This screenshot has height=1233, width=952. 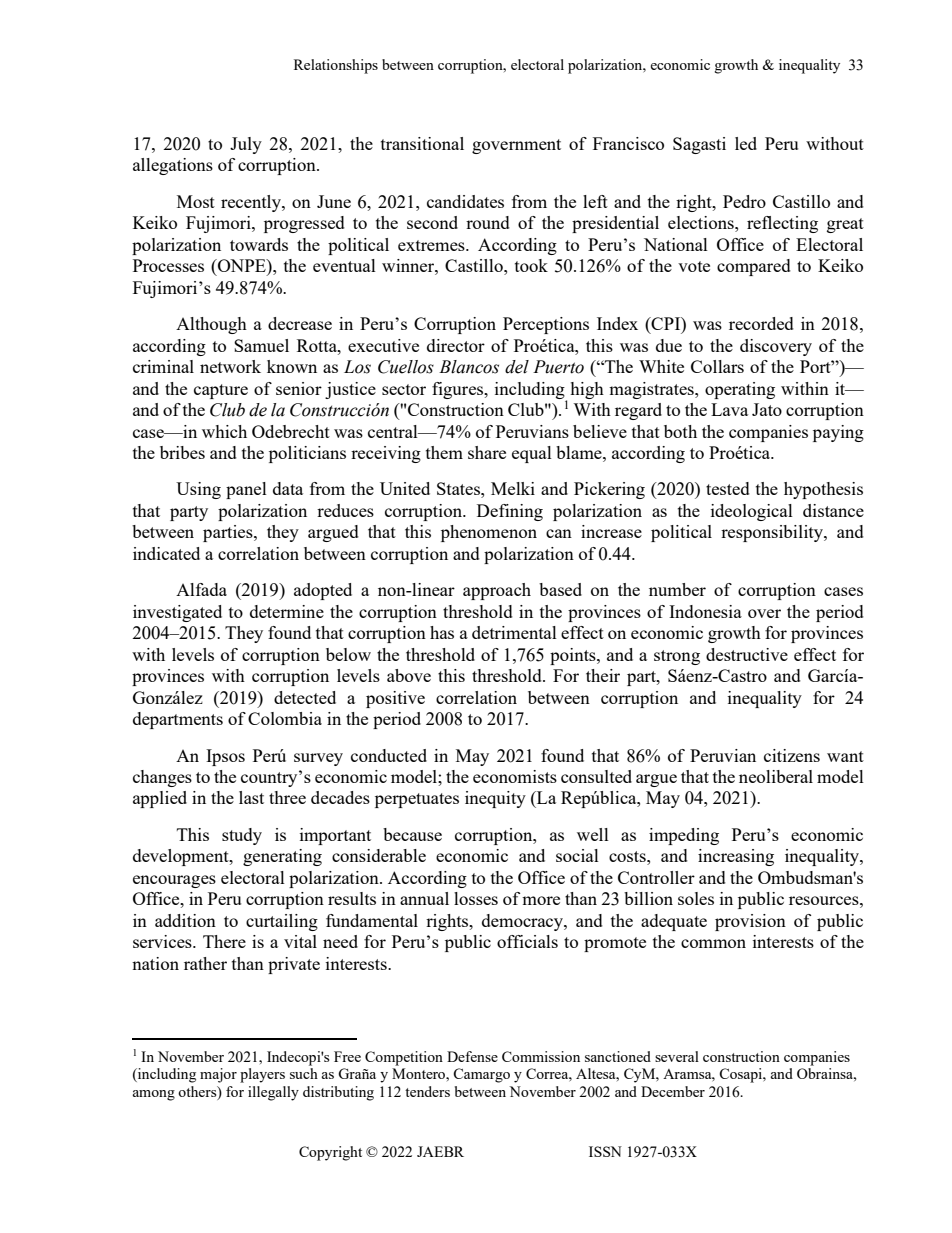 What do you see at coordinates (287, 611) in the screenshot?
I see `determine` at bounding box center [287, 611].
